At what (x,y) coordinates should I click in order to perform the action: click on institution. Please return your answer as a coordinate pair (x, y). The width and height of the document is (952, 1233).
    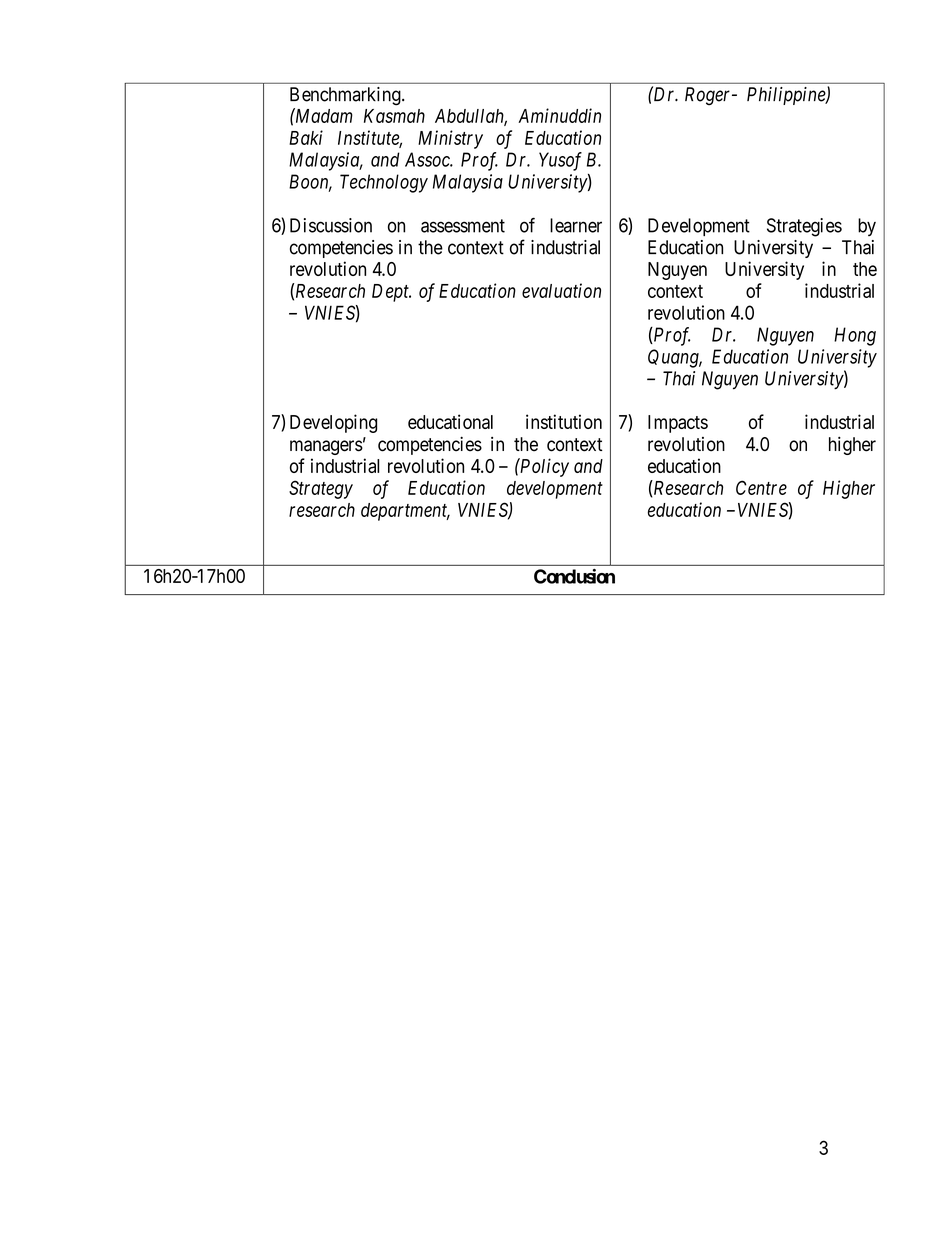
    Looking at the image, I should click on (564, 421).
